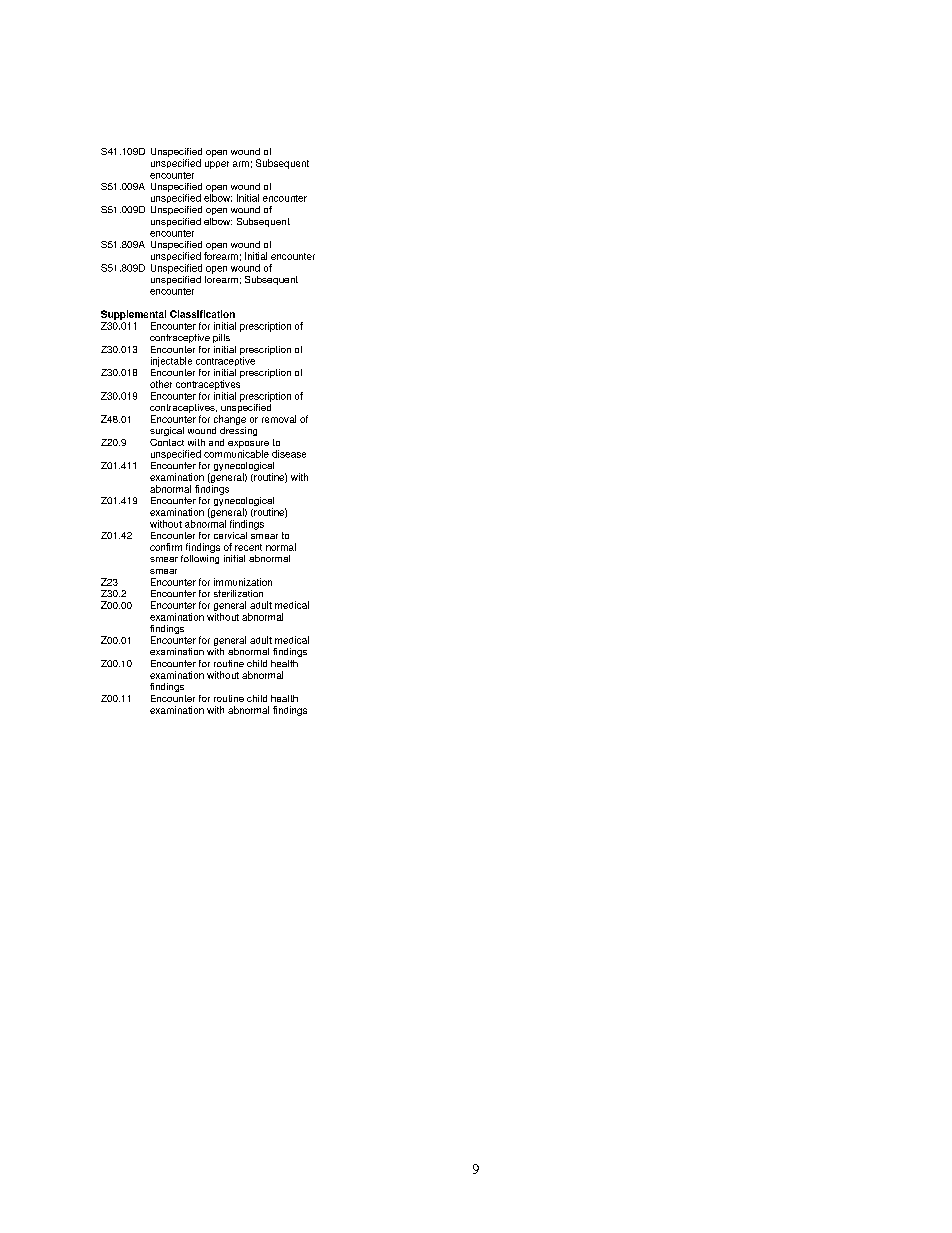 This screenshot has height=1233, width=952. What do you see at coordinates (230, 420) in the screenshot?
I see `change` at bounding box center [230, 420].
